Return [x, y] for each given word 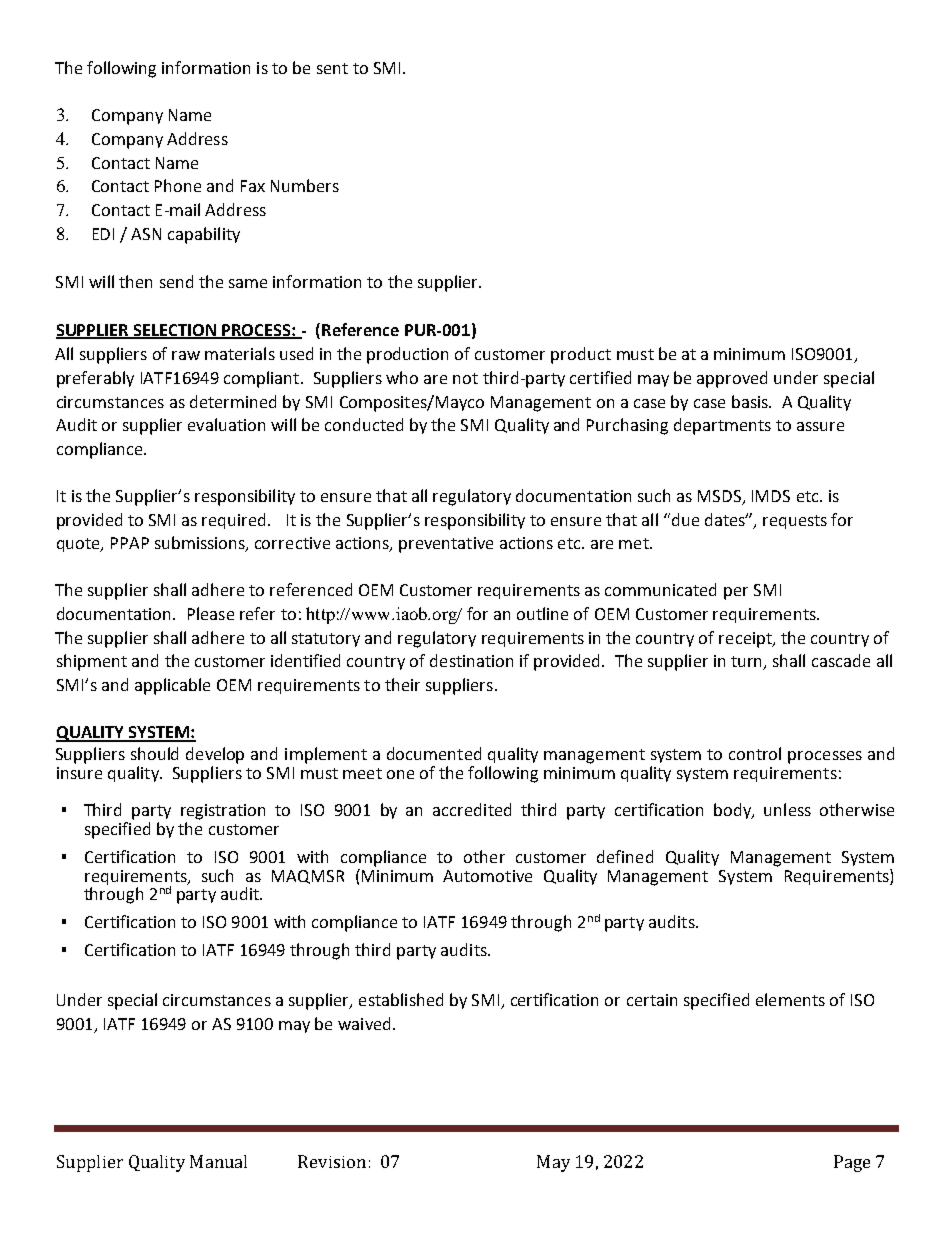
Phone [178, 185]
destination [471, 660]
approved [732, 379]
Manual [218, 1161]
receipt [746, 640]
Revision [332, 1161]
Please [211, 613]
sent [332, 68]
